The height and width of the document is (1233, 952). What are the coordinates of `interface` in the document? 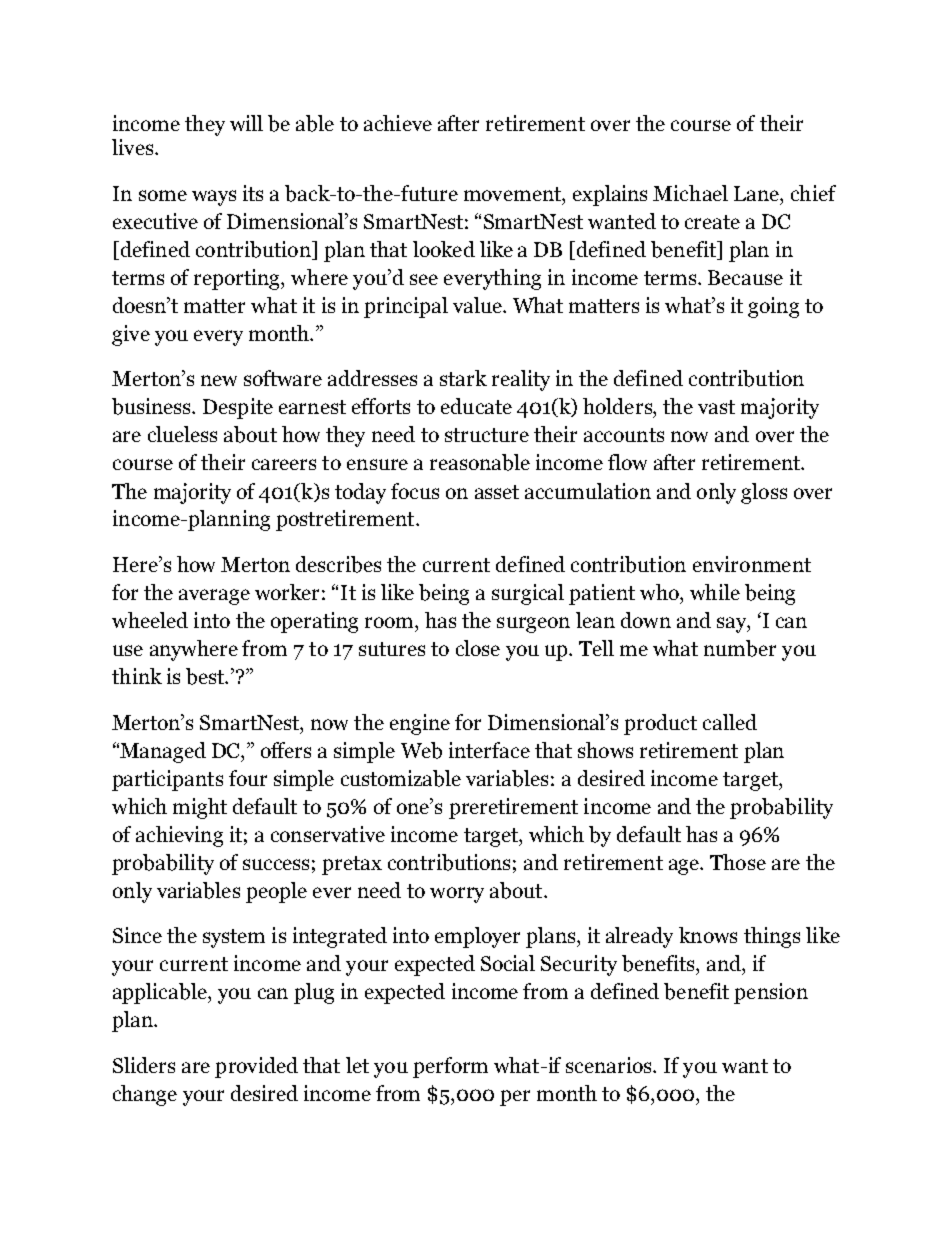 It's located at (489, 750).
